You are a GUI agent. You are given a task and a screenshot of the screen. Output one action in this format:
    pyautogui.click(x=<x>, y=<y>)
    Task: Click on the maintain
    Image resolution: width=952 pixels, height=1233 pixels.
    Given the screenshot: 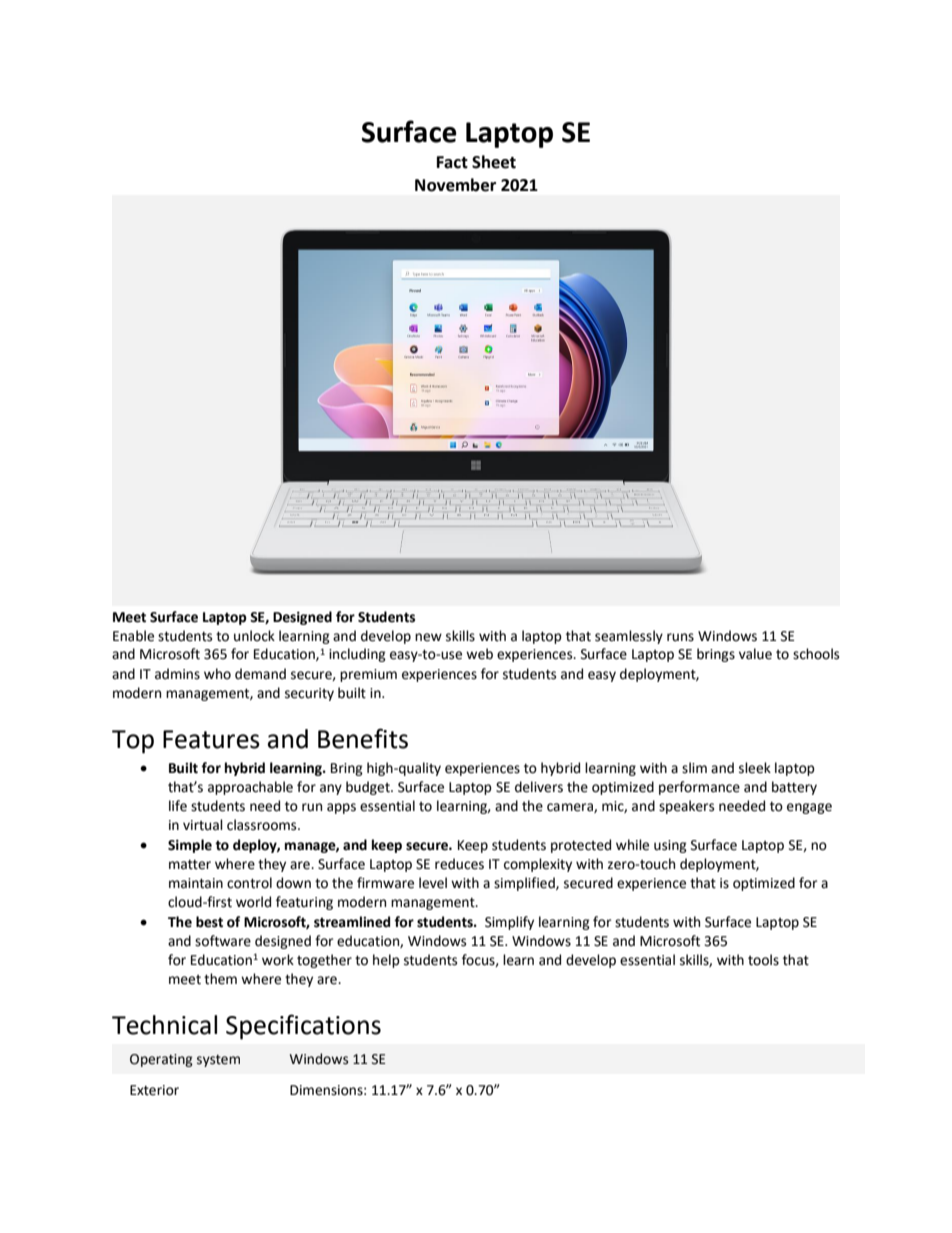 What is the action you would take?
    pyautogui.click(x=196, y=883)
